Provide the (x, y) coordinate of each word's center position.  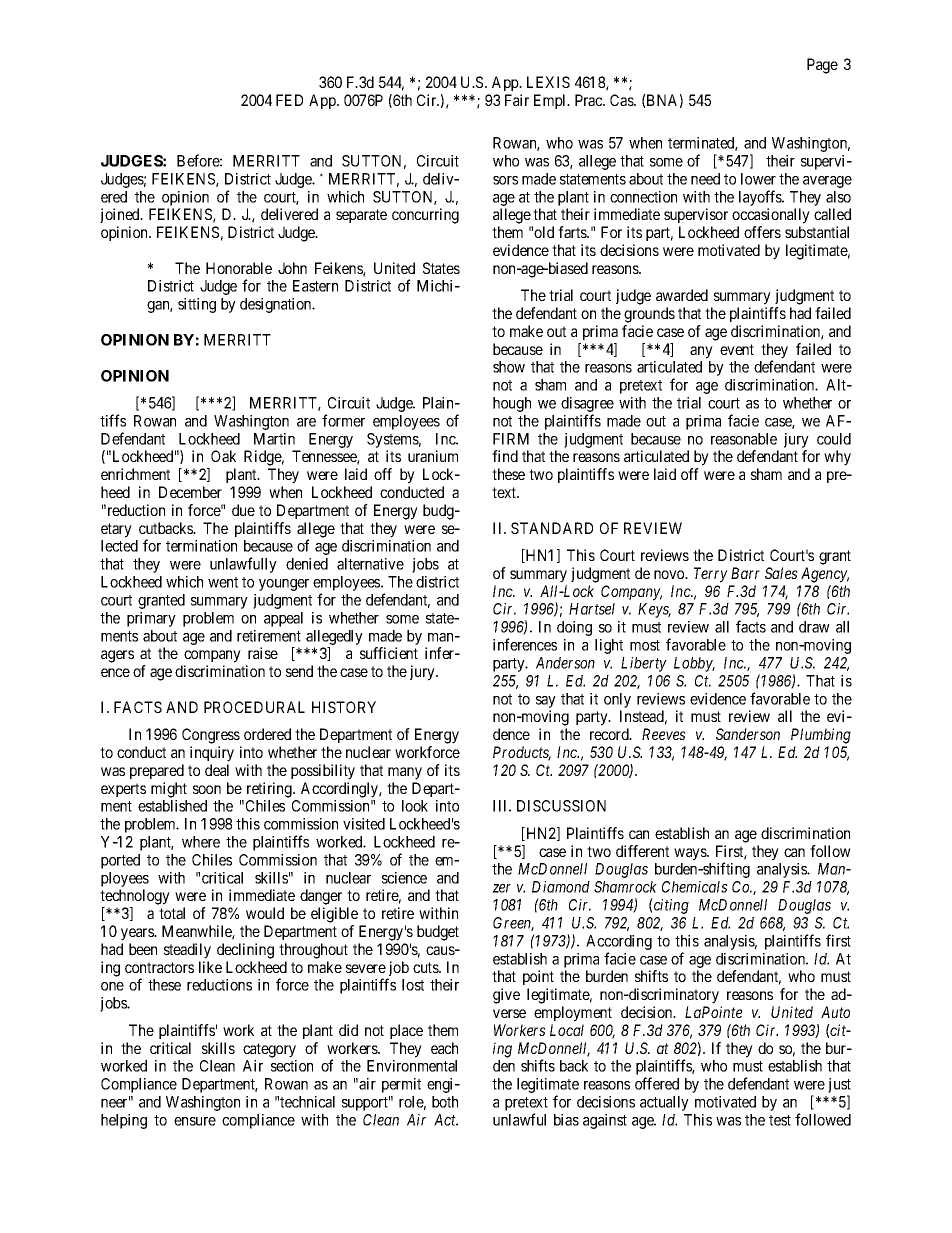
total (172, 913)
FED (289, 100)
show (509, 367)
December (190, 492)
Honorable (239, 268)
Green (513, 924)
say (546, 702)
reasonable (744, 439)
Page (822, 66)
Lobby (694, 664)
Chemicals (695, 887)
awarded (682, 295)
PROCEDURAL (254, 707)
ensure (195, 1121)
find (505, 456)
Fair (517, 100)
